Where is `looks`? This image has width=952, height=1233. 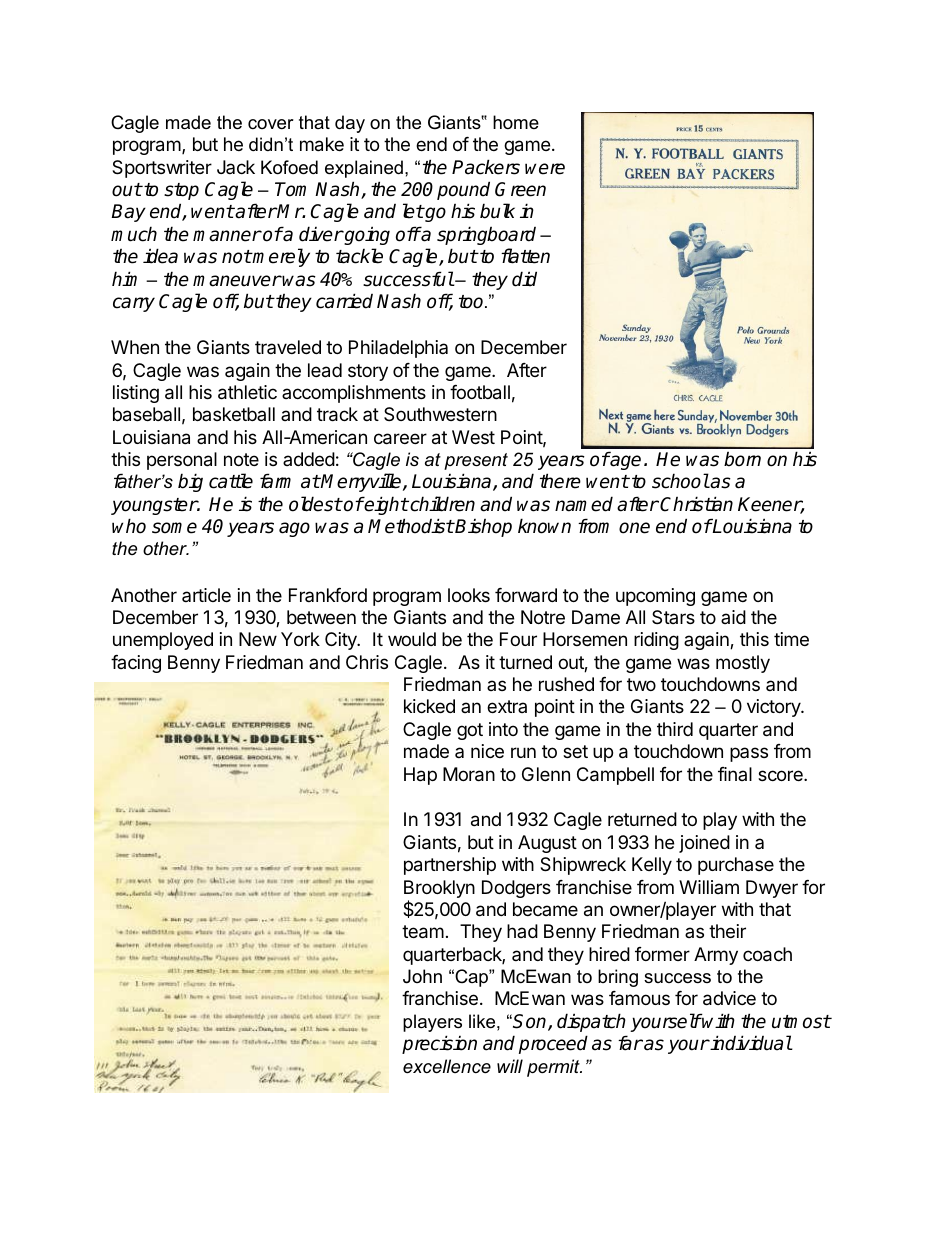 looks is located at coordinates (469, 595).
